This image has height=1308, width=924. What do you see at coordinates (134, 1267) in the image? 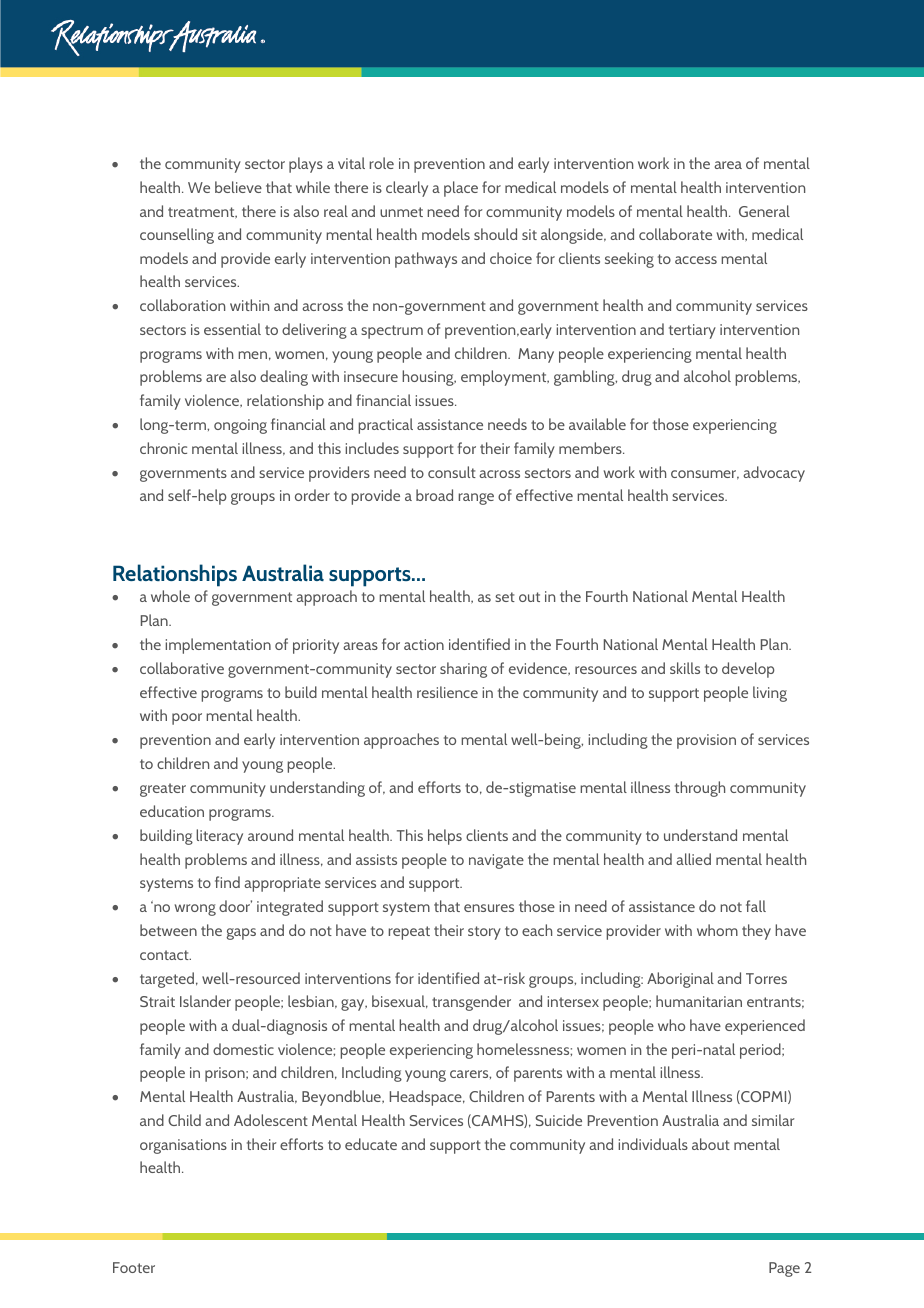
I see `Footer` at bounding box center [134, 1267].
